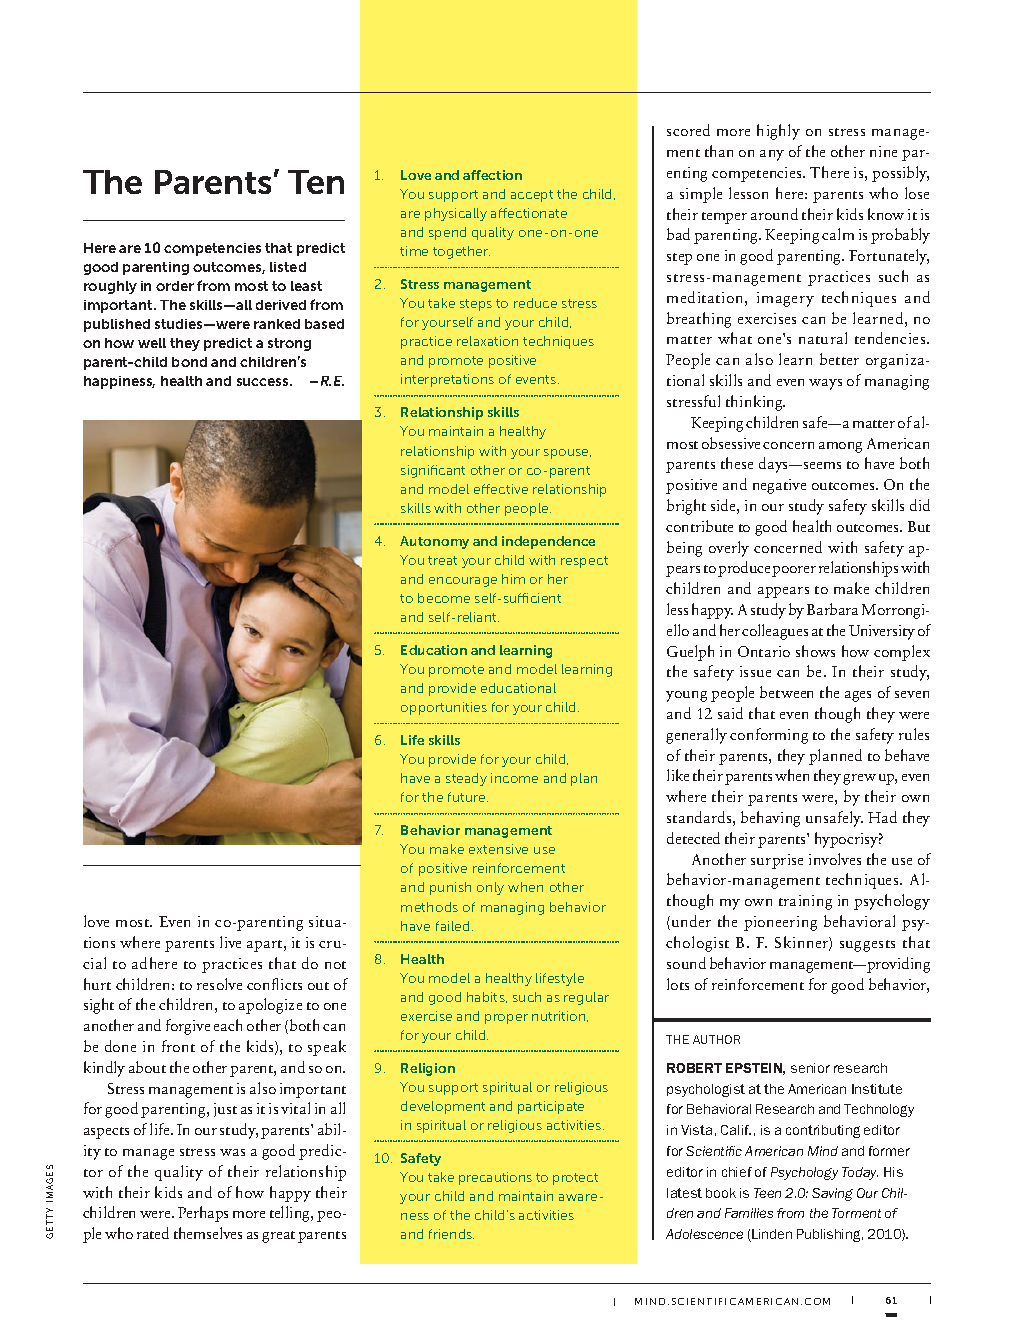 This image has width=1014, height=1342. I want to click on listed, so click(288, 267).
